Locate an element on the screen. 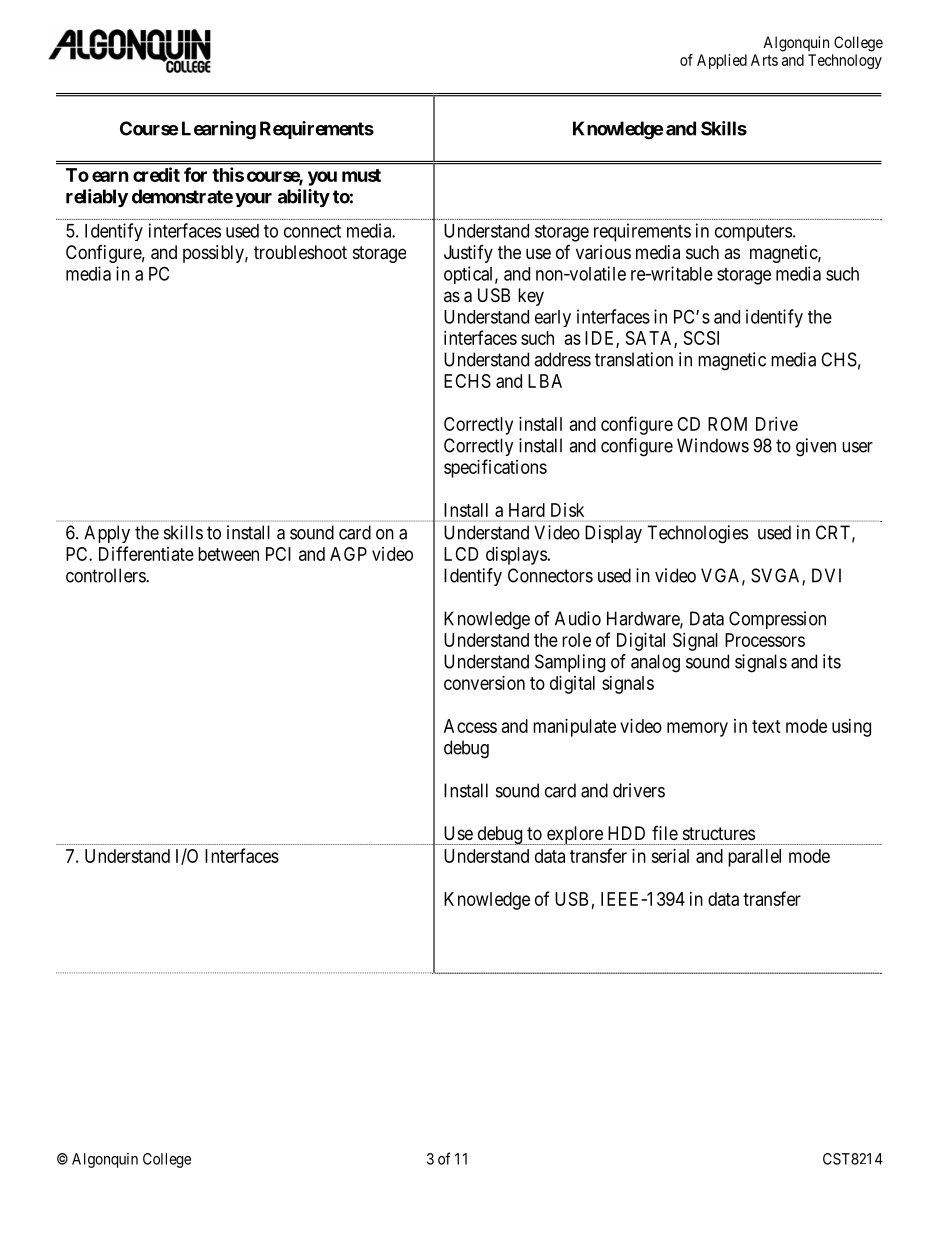  troubleshoot is located at coordinates (300, 252).
